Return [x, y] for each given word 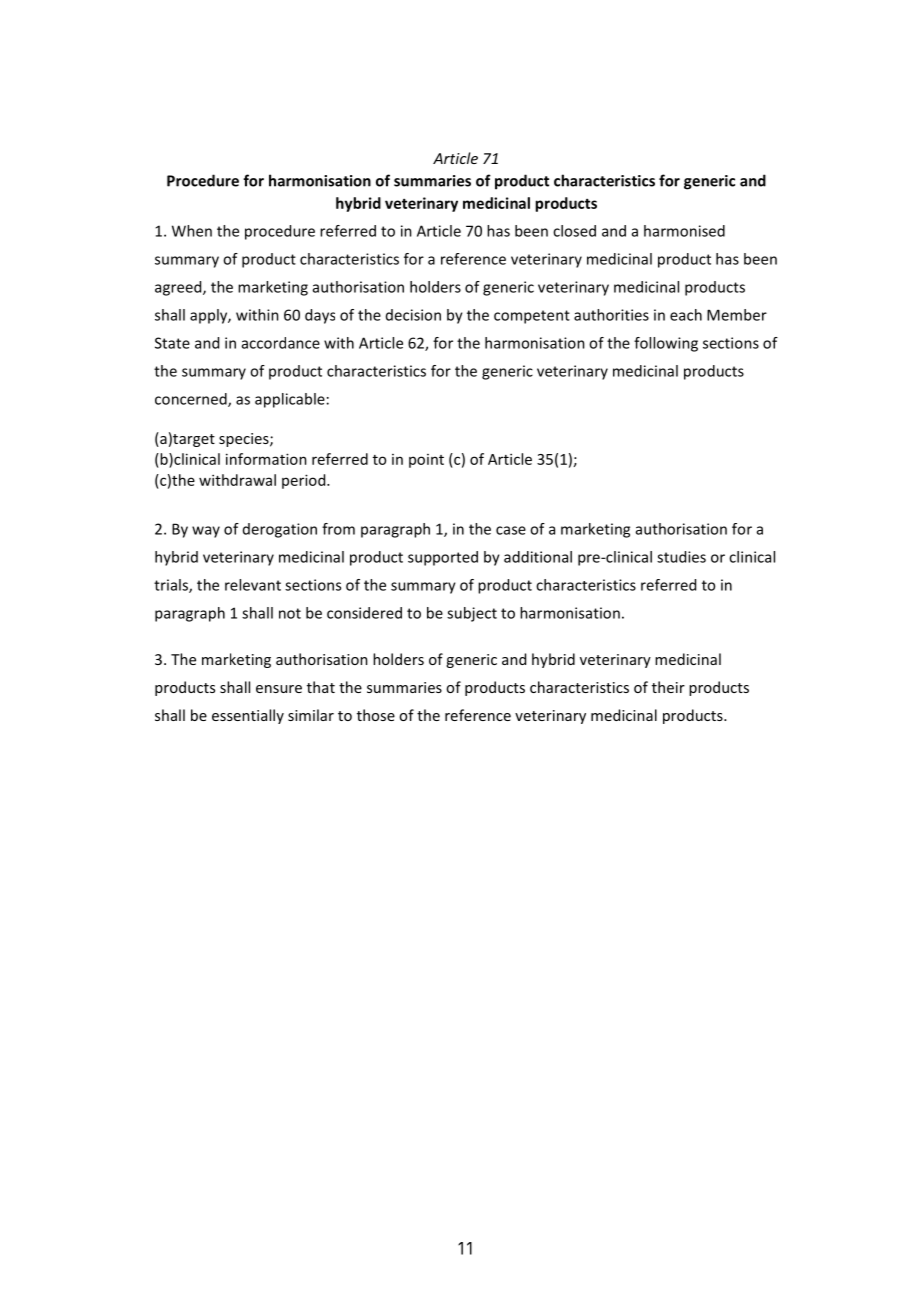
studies [681, 557]
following [666, 344]
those [376, 715]
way [206, 532]
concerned [192, 400]
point [426, 461]
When [192, 231]
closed [574, 231]
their [668, 687]
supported [443, 558]
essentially [248, 716]
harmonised [684, 231]
